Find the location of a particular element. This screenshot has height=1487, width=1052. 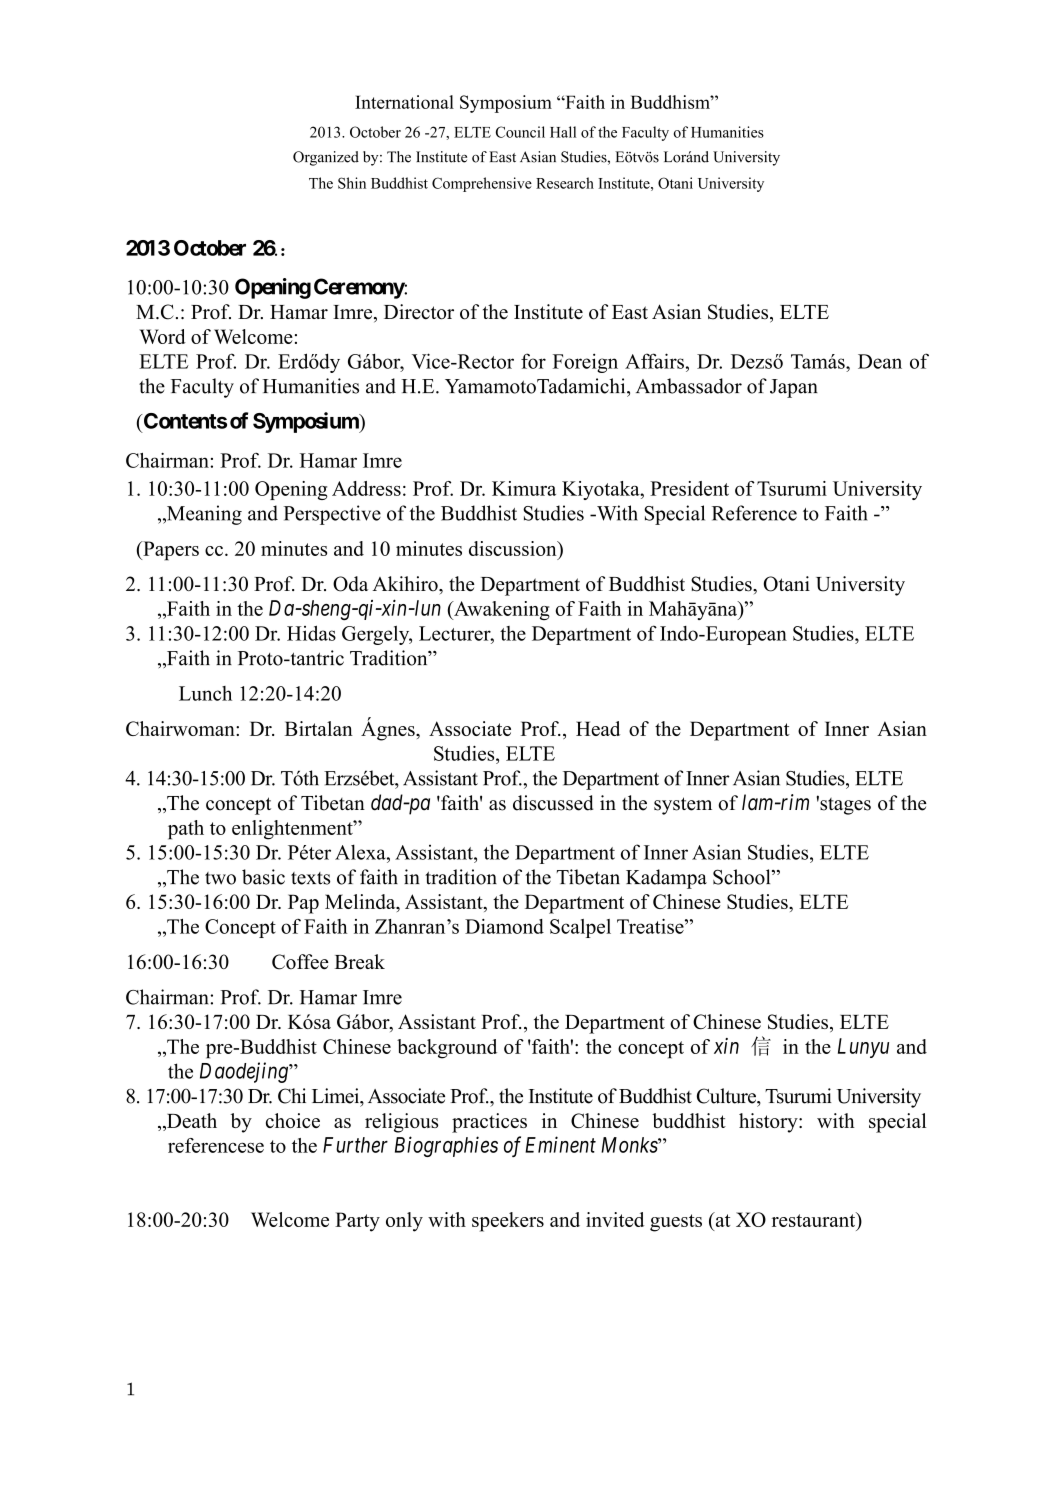

School is located at coordinates (743, 877).
